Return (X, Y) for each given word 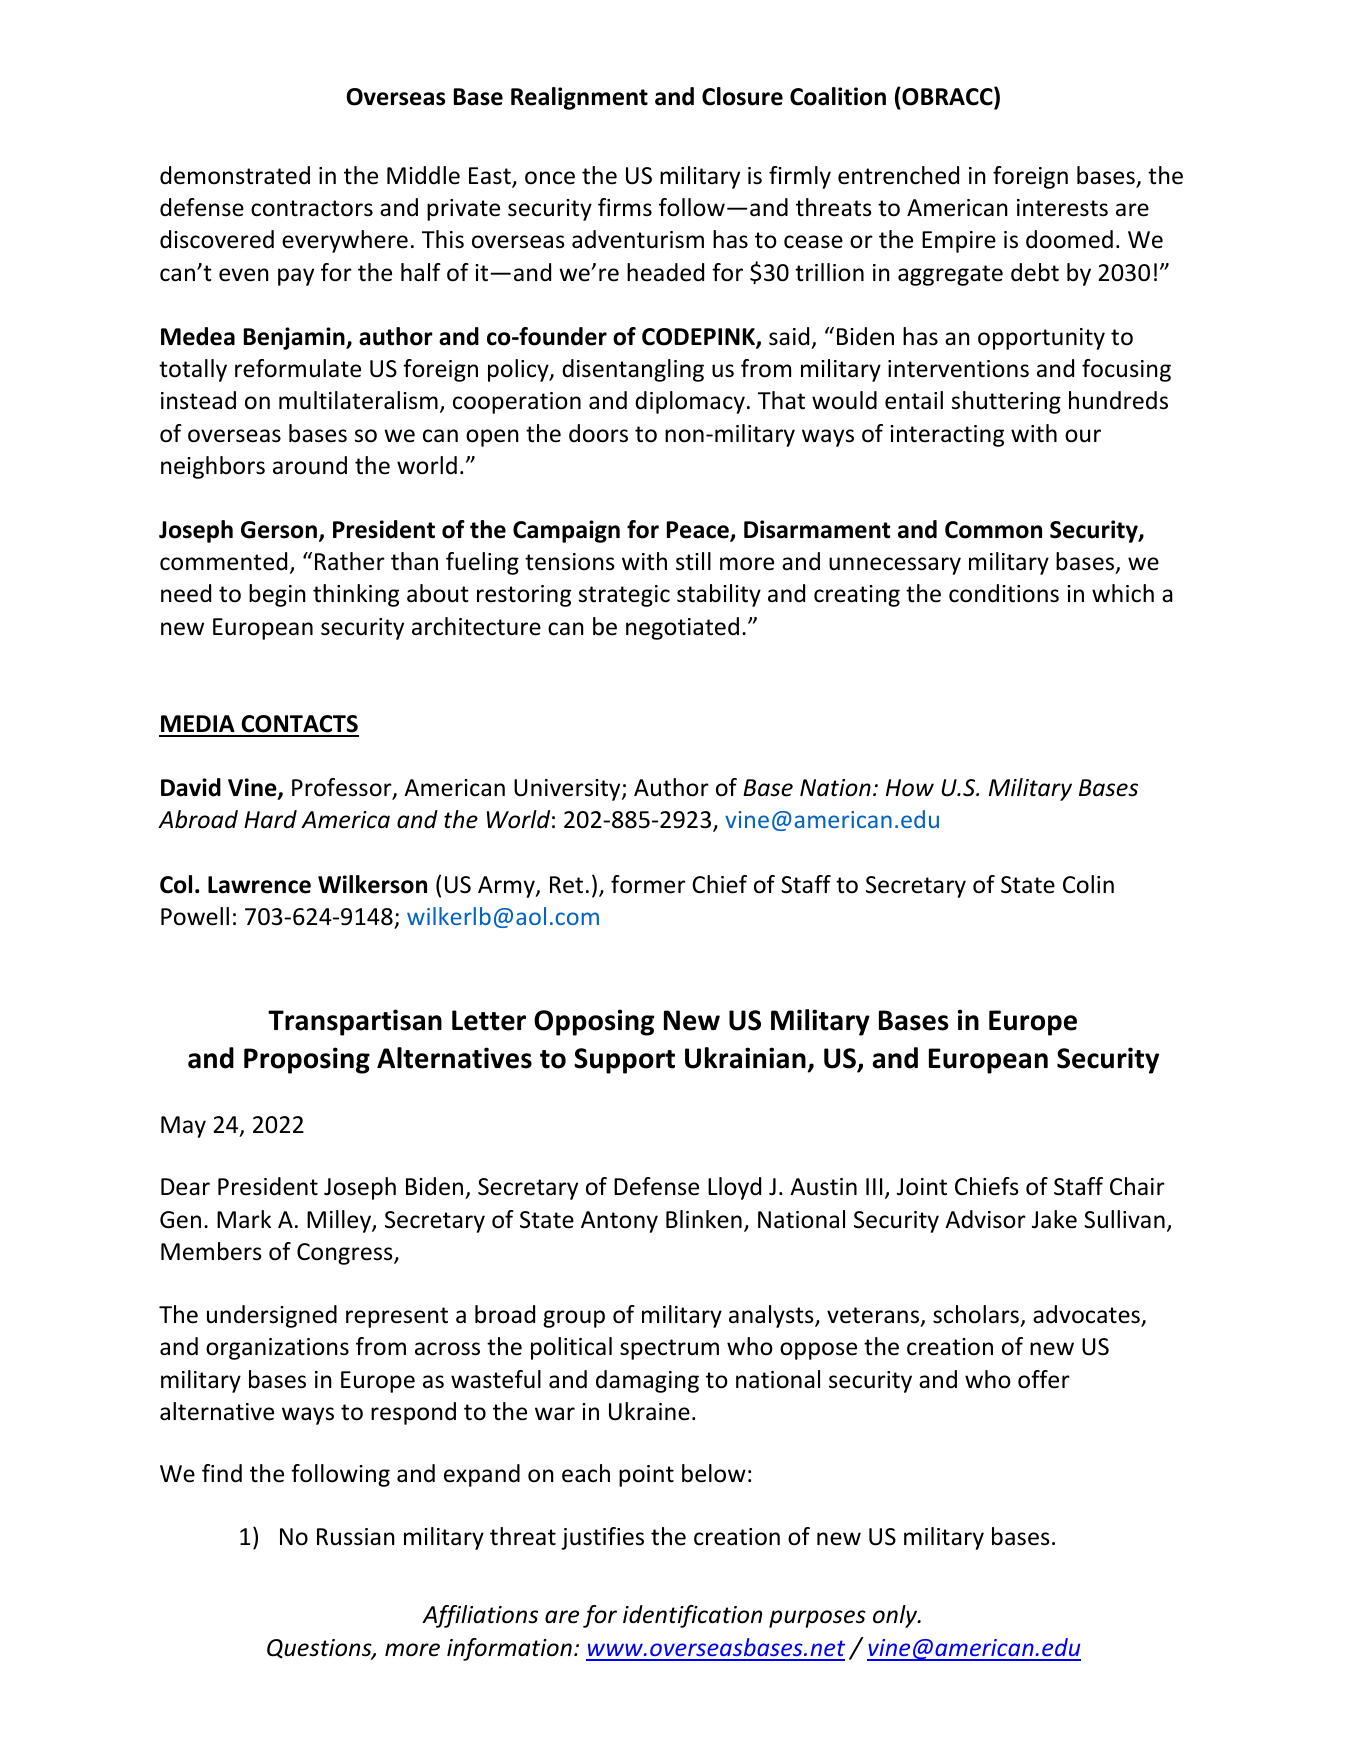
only (896, 1616)
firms (625, 207)
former (648, 884)
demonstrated (235, 175)
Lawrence (259, 885)
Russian (356, 1537)
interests (1062, 208)
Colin (1088, 884)
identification (692, 1616)
